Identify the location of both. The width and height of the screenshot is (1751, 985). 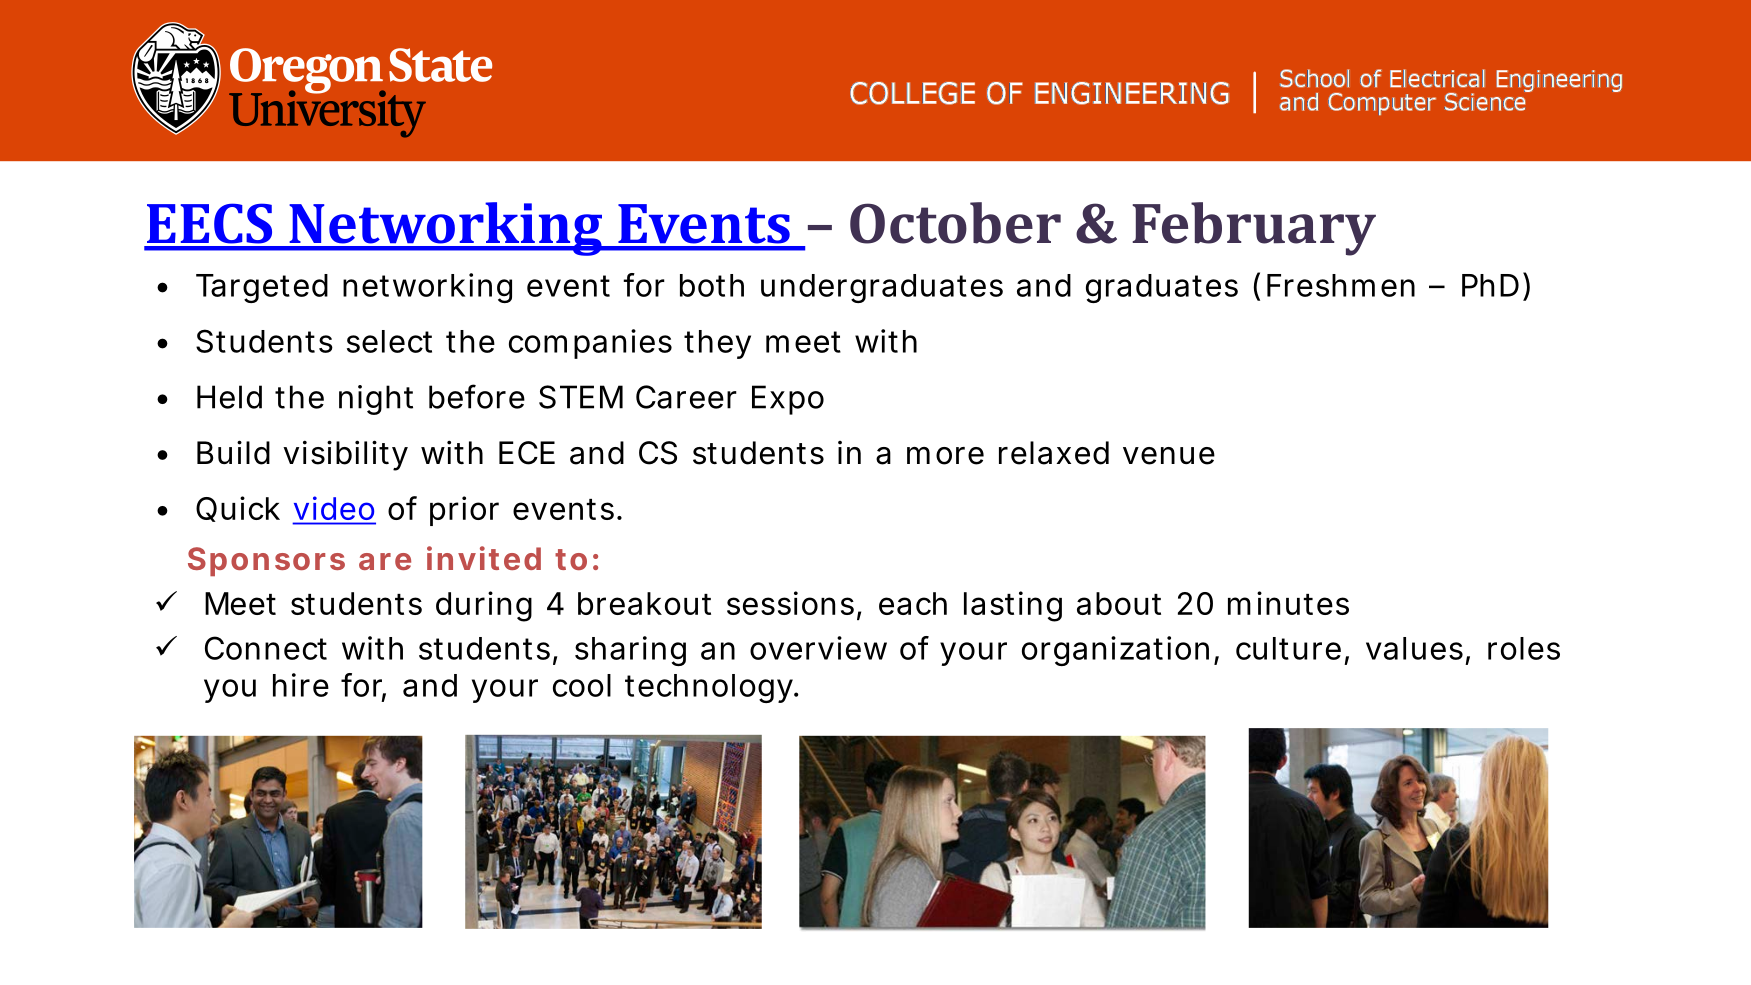
(712, 285).
